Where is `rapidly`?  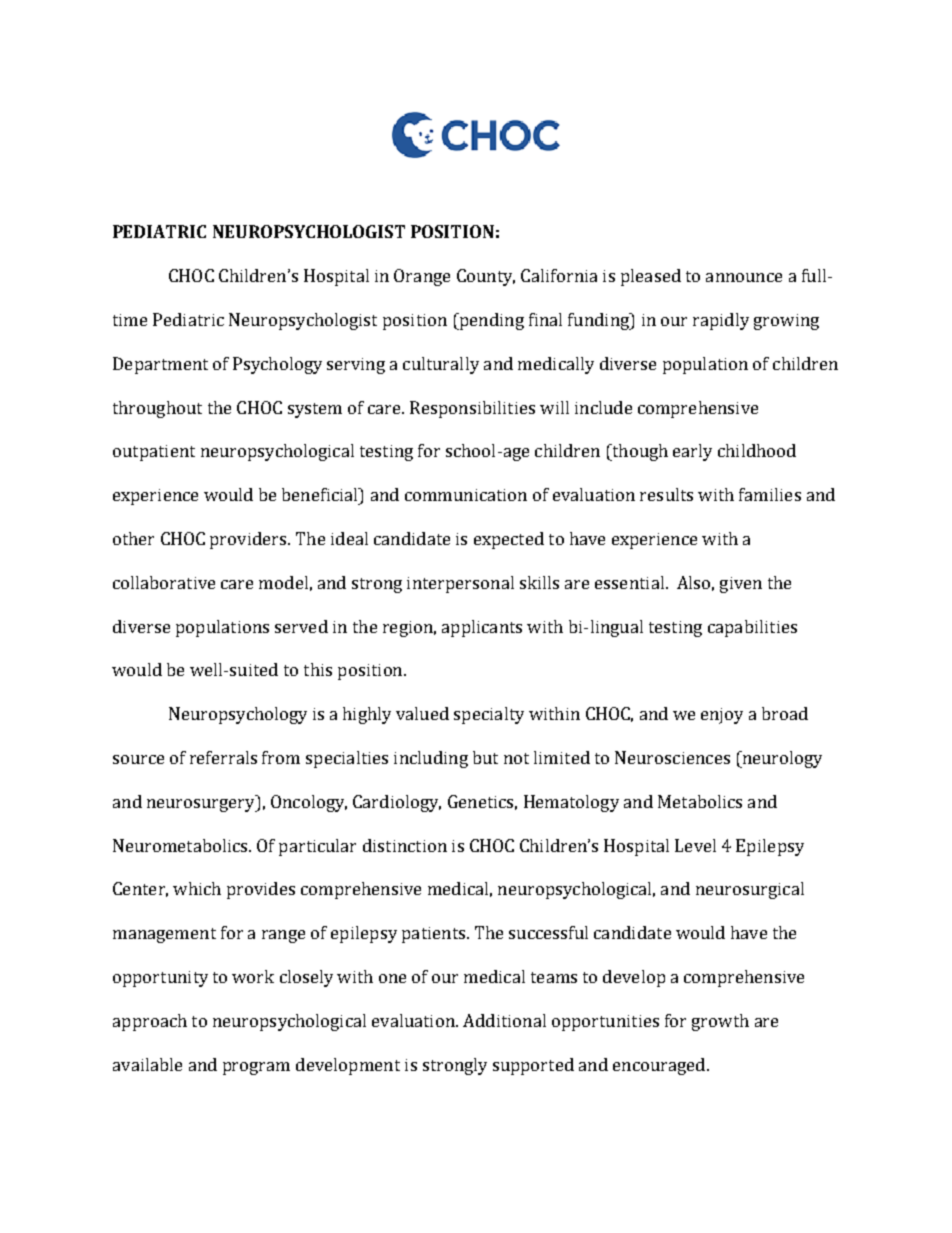
rapidly is located at coordinates (721, 321).
